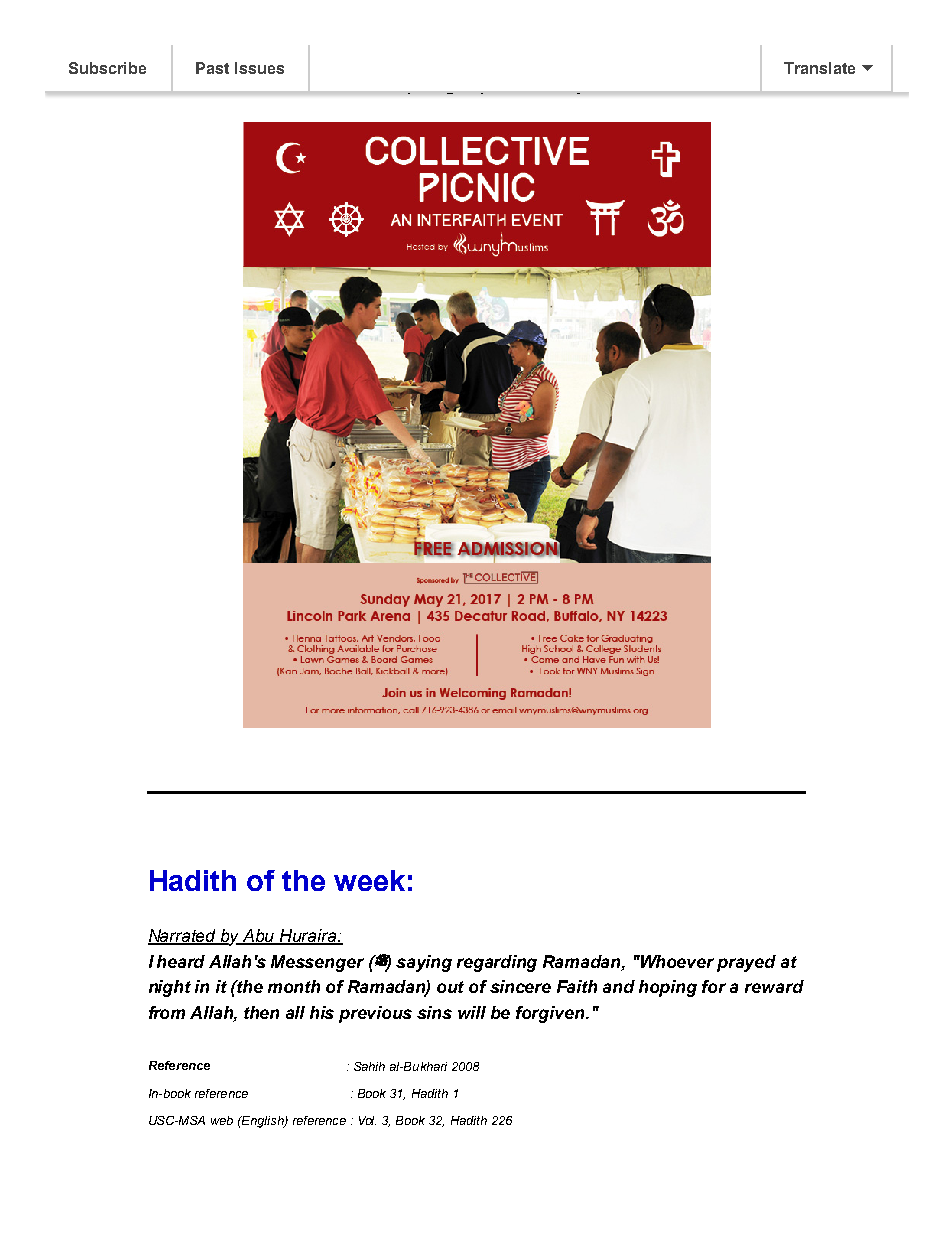  Describe the element at coordinates (819, 68) in the screenshot. I see `Translate` at that location.
